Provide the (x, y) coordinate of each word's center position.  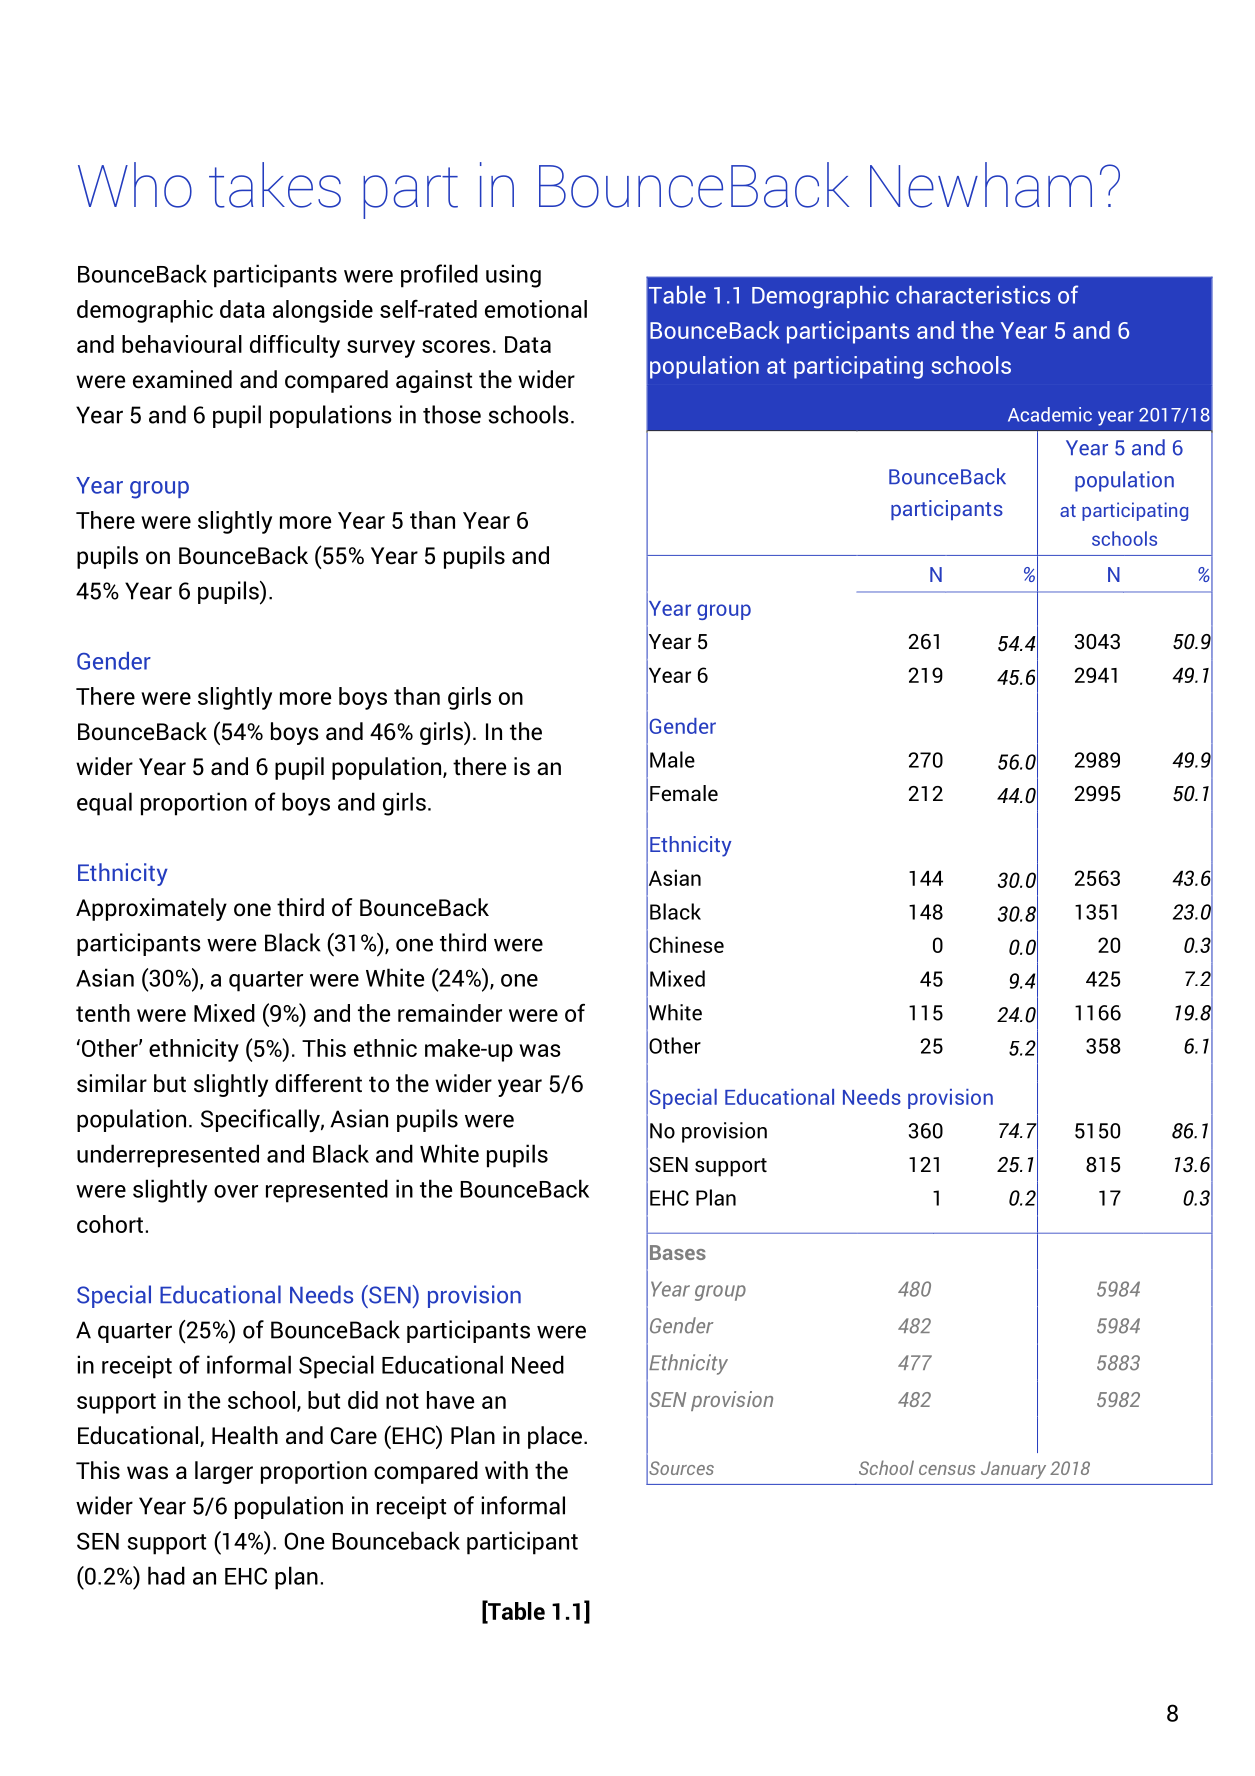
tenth (103, 1013)
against (434, 381)
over (236, 1191)
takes (275, 185)
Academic (1050, 414)
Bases (678, 1252)
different (318, 1083)
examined (182, 379)
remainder (450, 1013)
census (947, 1470)
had (166, 1575)
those (452, 414)
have (450, 1400)
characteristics (973, 295)
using (513, 276)
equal (104, 804)
